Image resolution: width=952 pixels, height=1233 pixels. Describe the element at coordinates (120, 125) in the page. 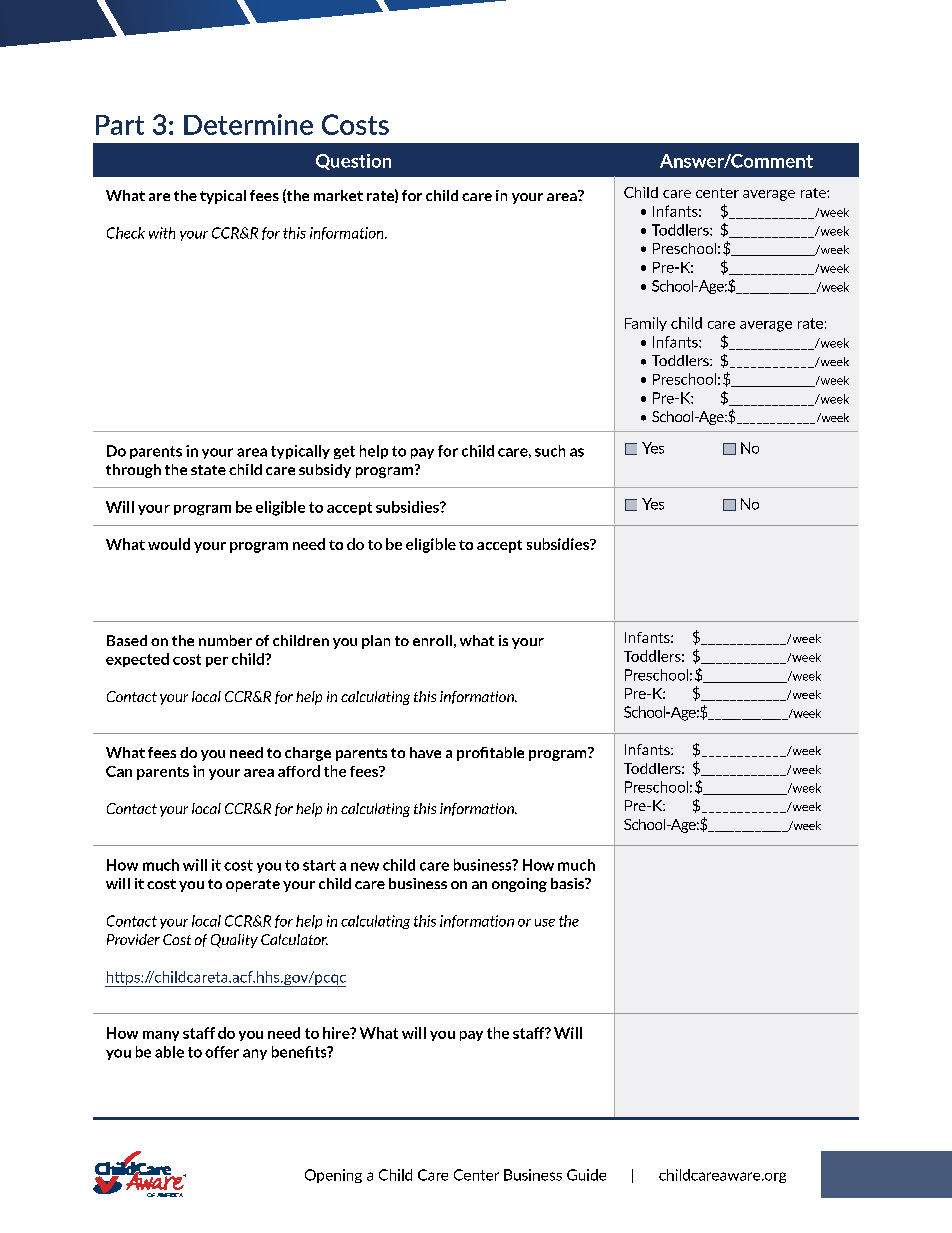

I see `Part` at that location.
